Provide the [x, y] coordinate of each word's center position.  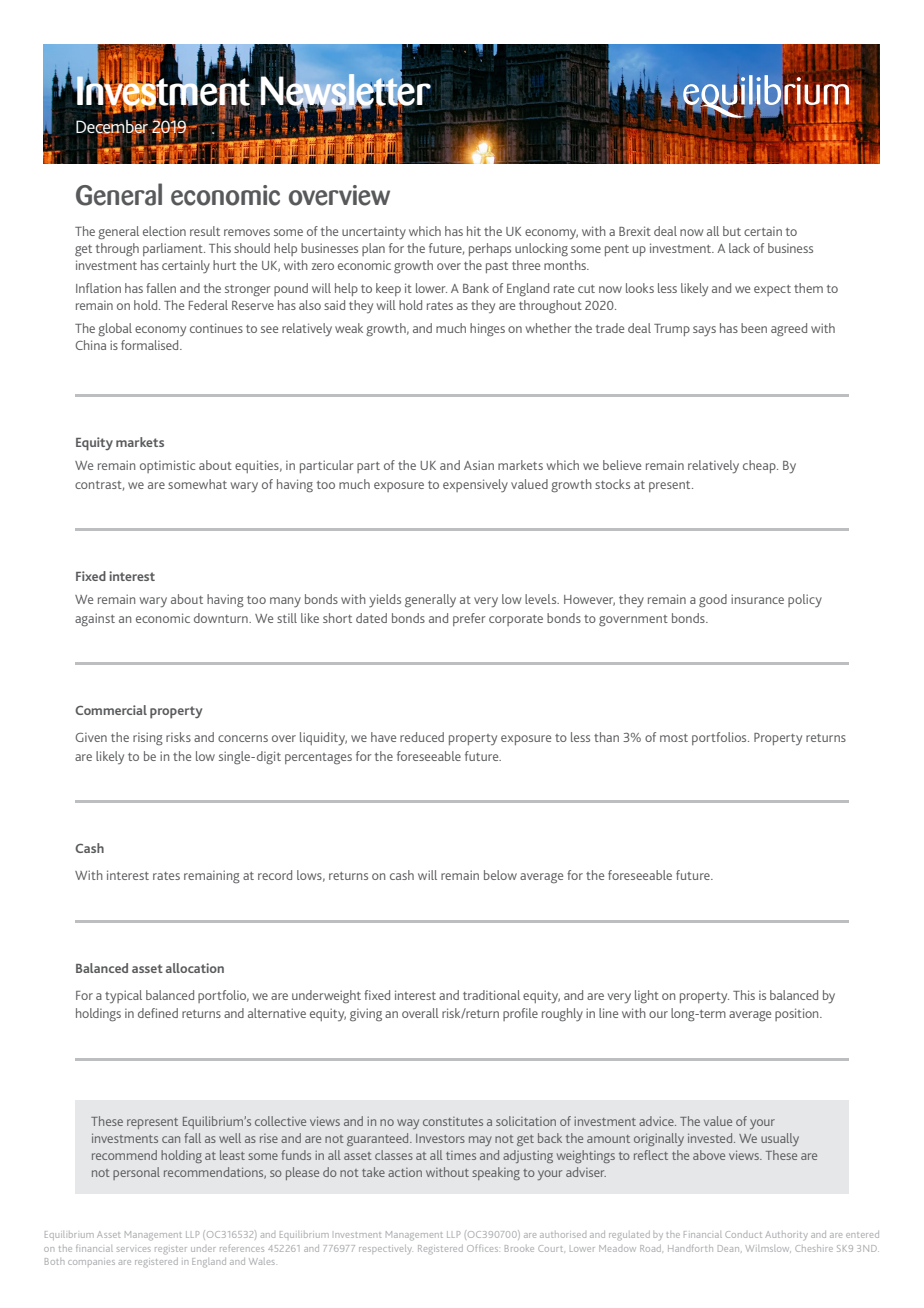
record [275, 875]
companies [91, 1262]
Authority [786, 1235]
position [798, 1014]
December [113, 126]
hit [474, 231]
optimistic [167, 466]
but [732, 231]
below [500, 875]
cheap [760, 466]
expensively [475, 486]
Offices [482, 1248]
